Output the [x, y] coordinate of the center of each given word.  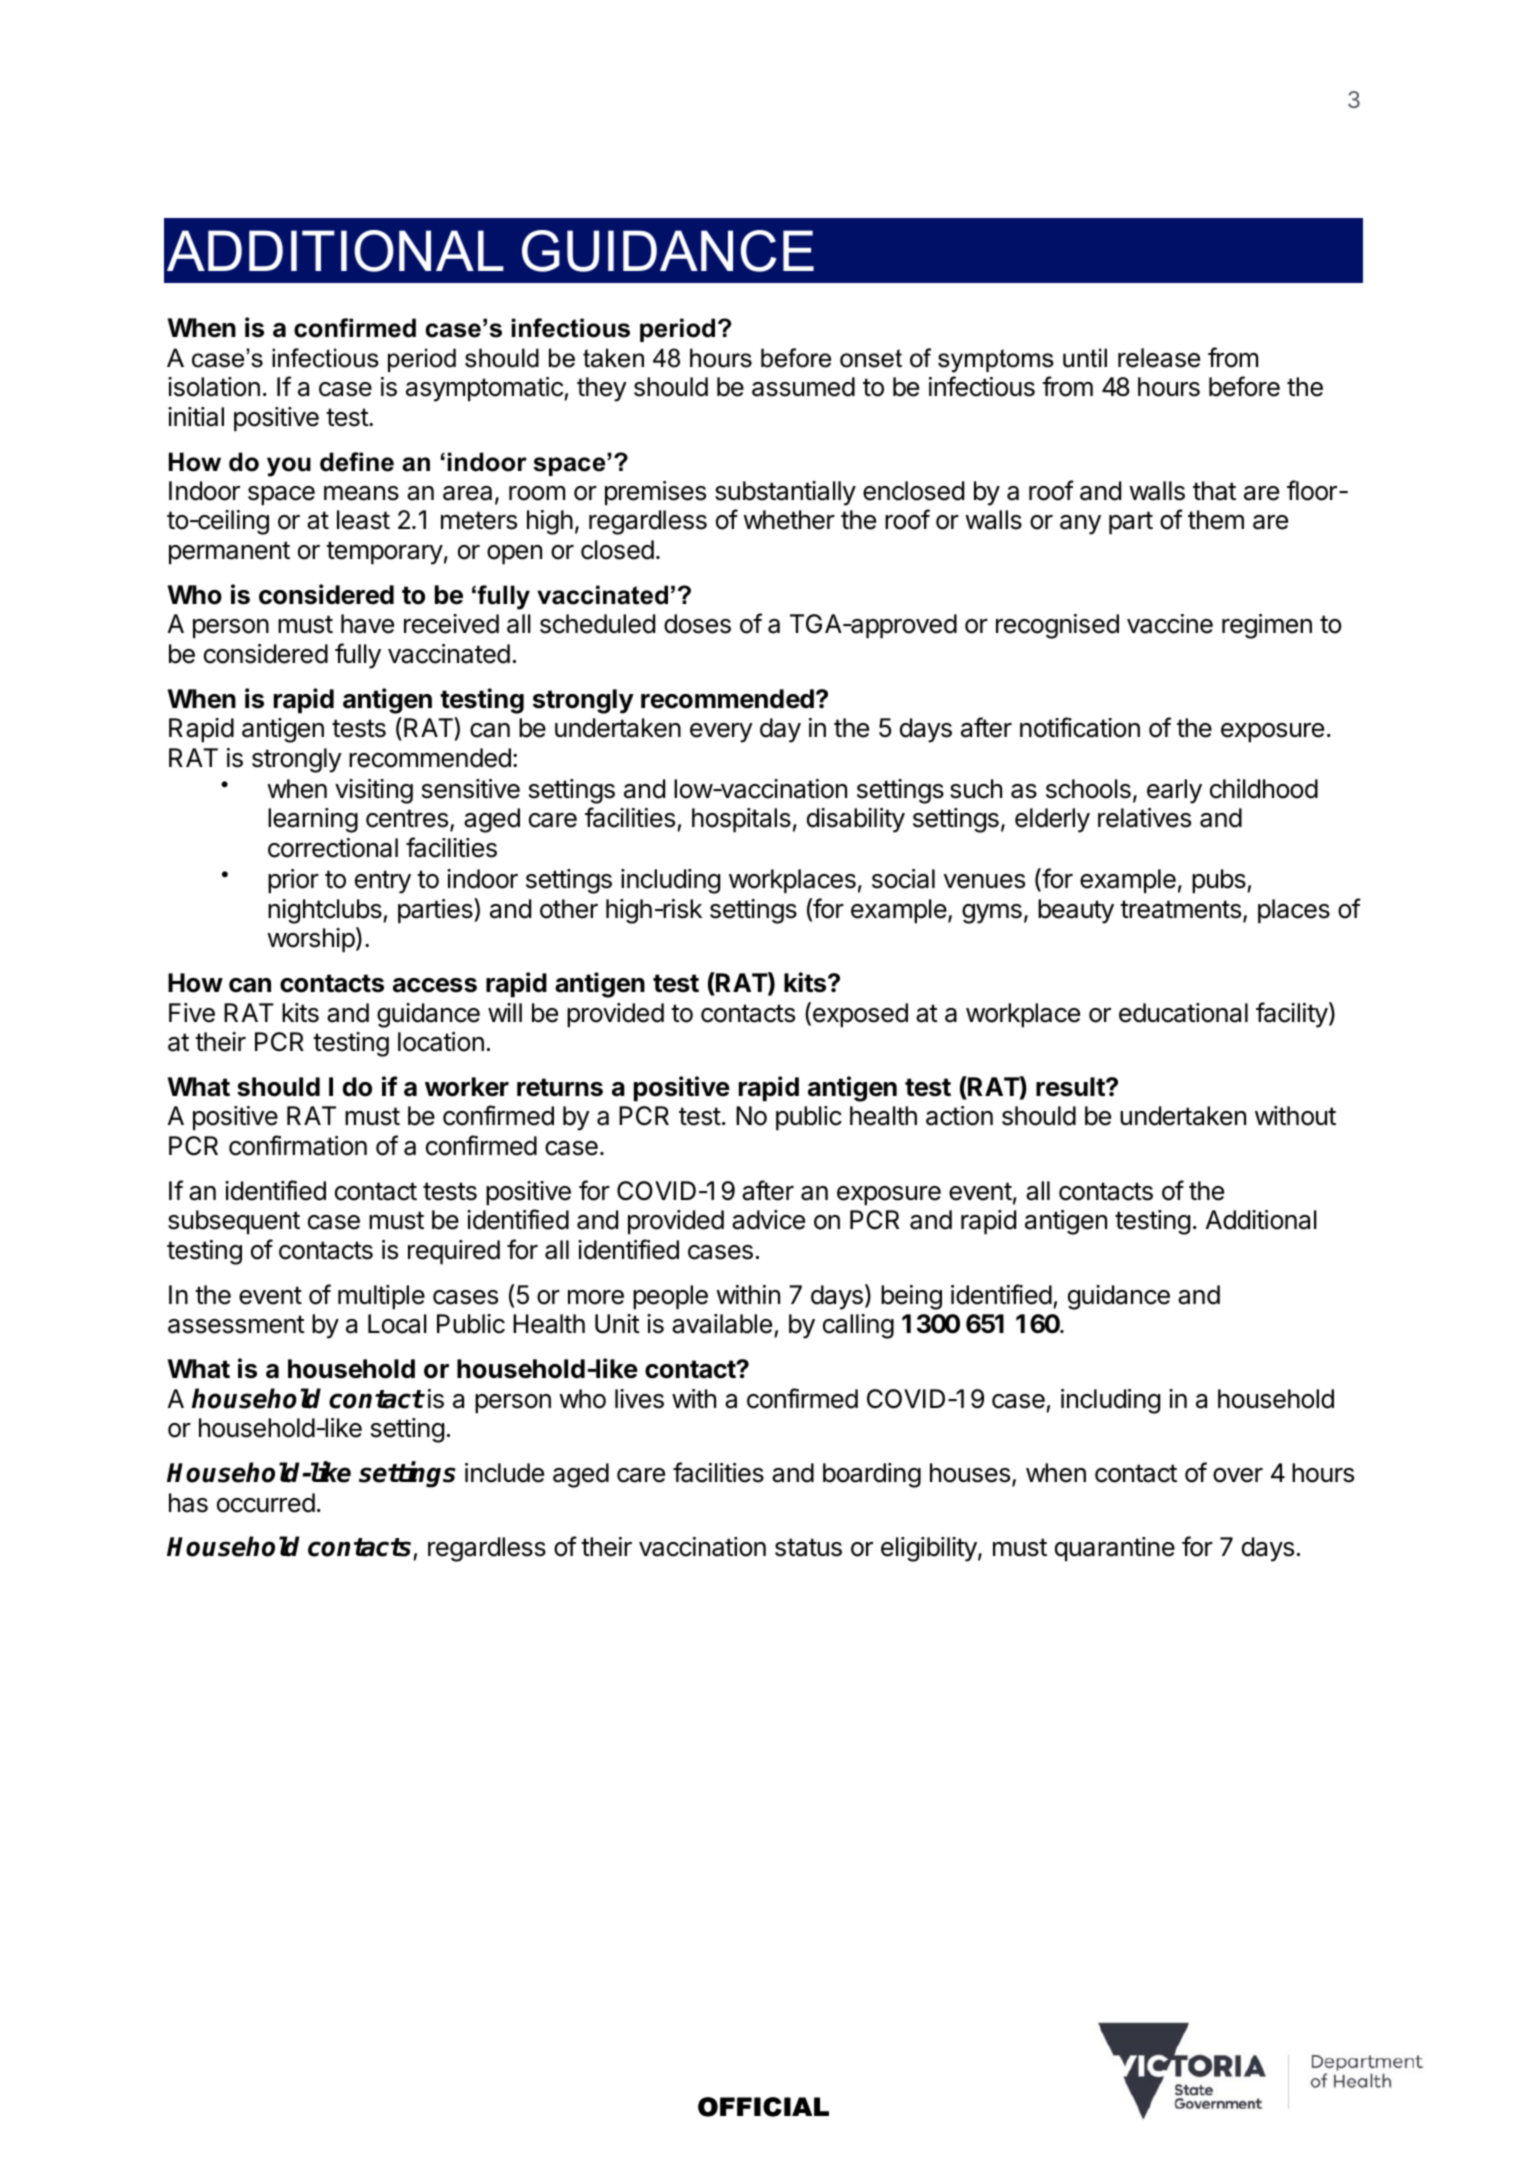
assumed [803, 387]
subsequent [234, 1222]
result [1071, 1087]
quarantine [1115, 1549]
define [357, 462]
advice [768, 1220]
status [808, 1547]
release [1159, 358]
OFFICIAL [763, 2107]
